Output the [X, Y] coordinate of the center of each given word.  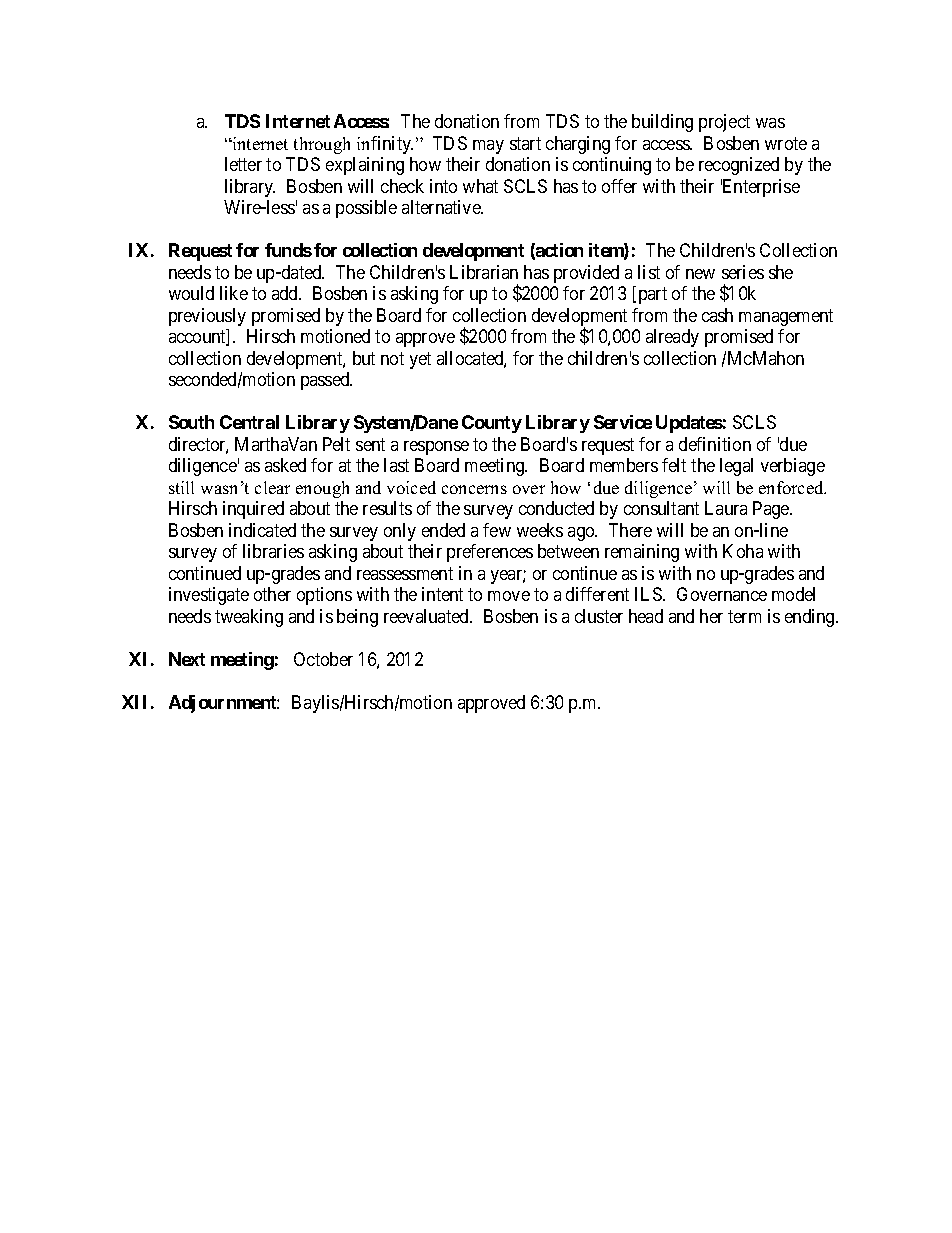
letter [243, 164]
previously [207, 317]
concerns [474, 489]
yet [420, 360]
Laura [726, 508]
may [488, 147]
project [724, 123]
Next [187, 659]
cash [717, 315]
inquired [253, 510]
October [323, 659]
